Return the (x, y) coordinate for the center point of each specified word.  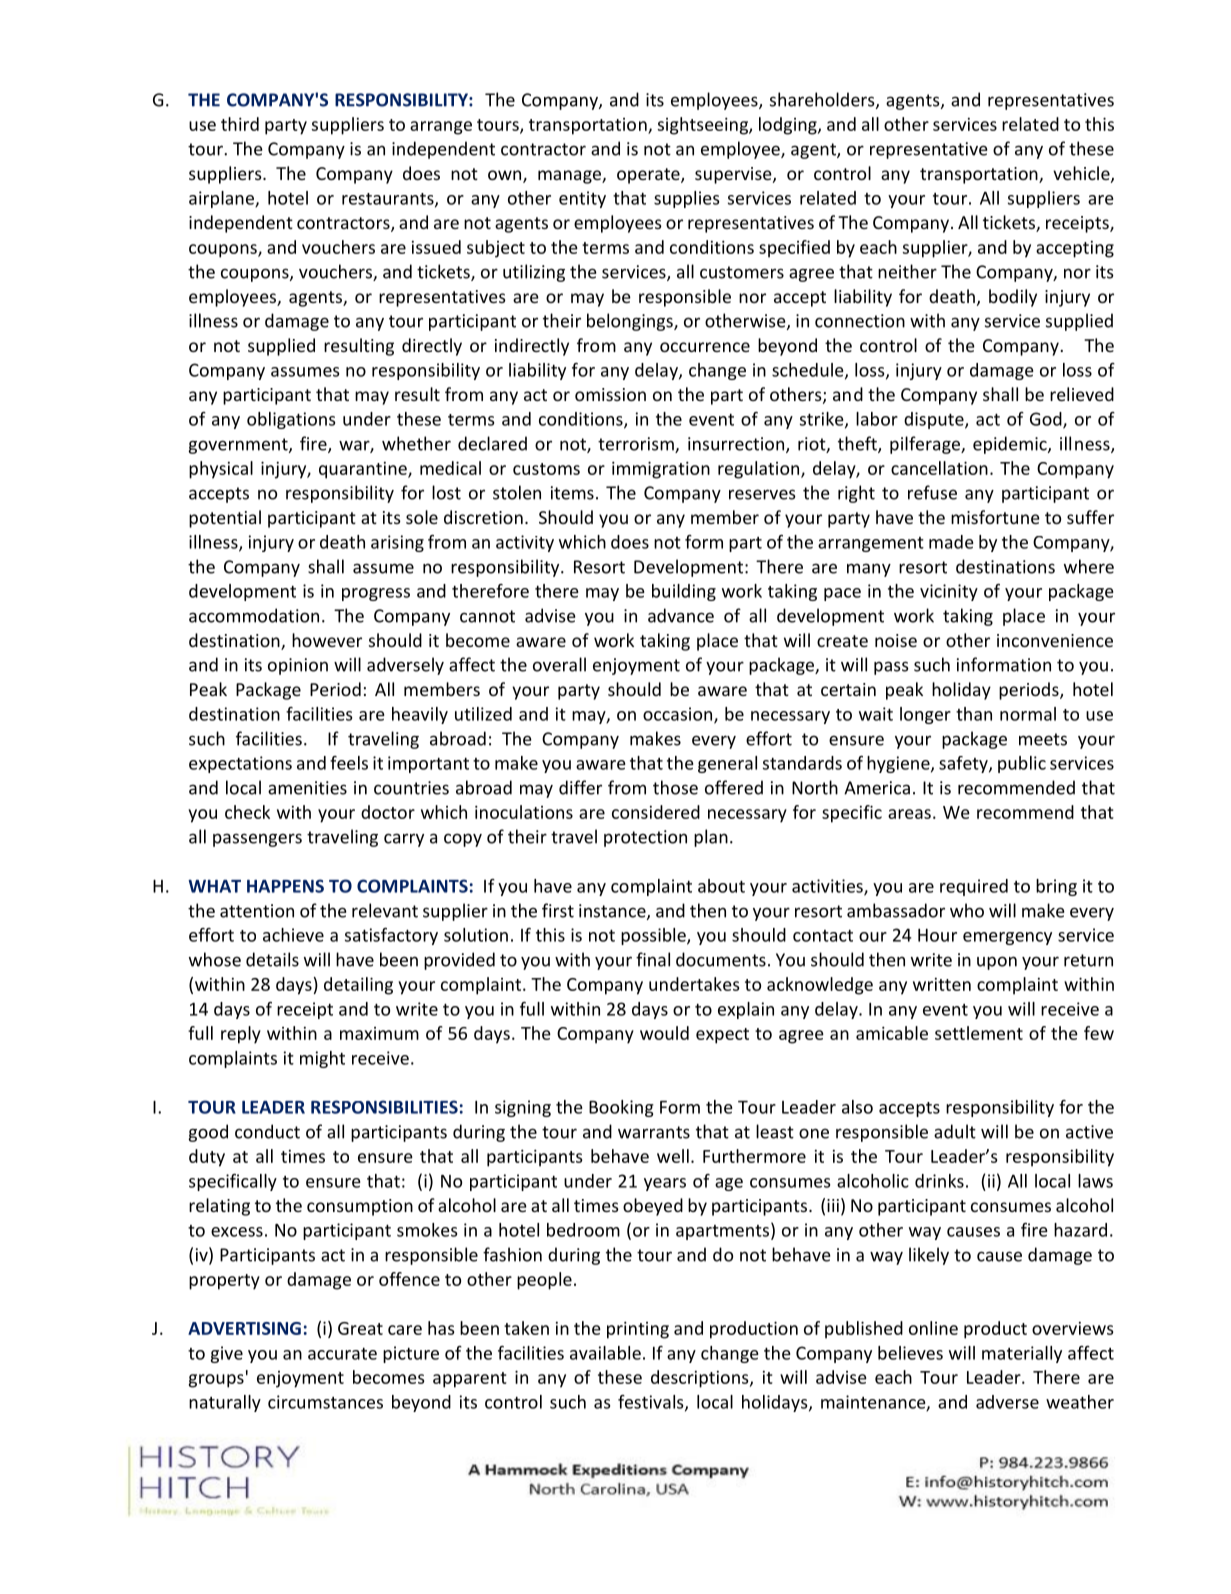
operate (649, 176)
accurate (342, 1354)
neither (907, 271)
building (684, 592)
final (653, 959)
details (272, 959)
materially (1022, 1354)
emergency (1007, 938)
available (605, 1353)
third (240, 124)
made (951, 542)
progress (376, 594)
